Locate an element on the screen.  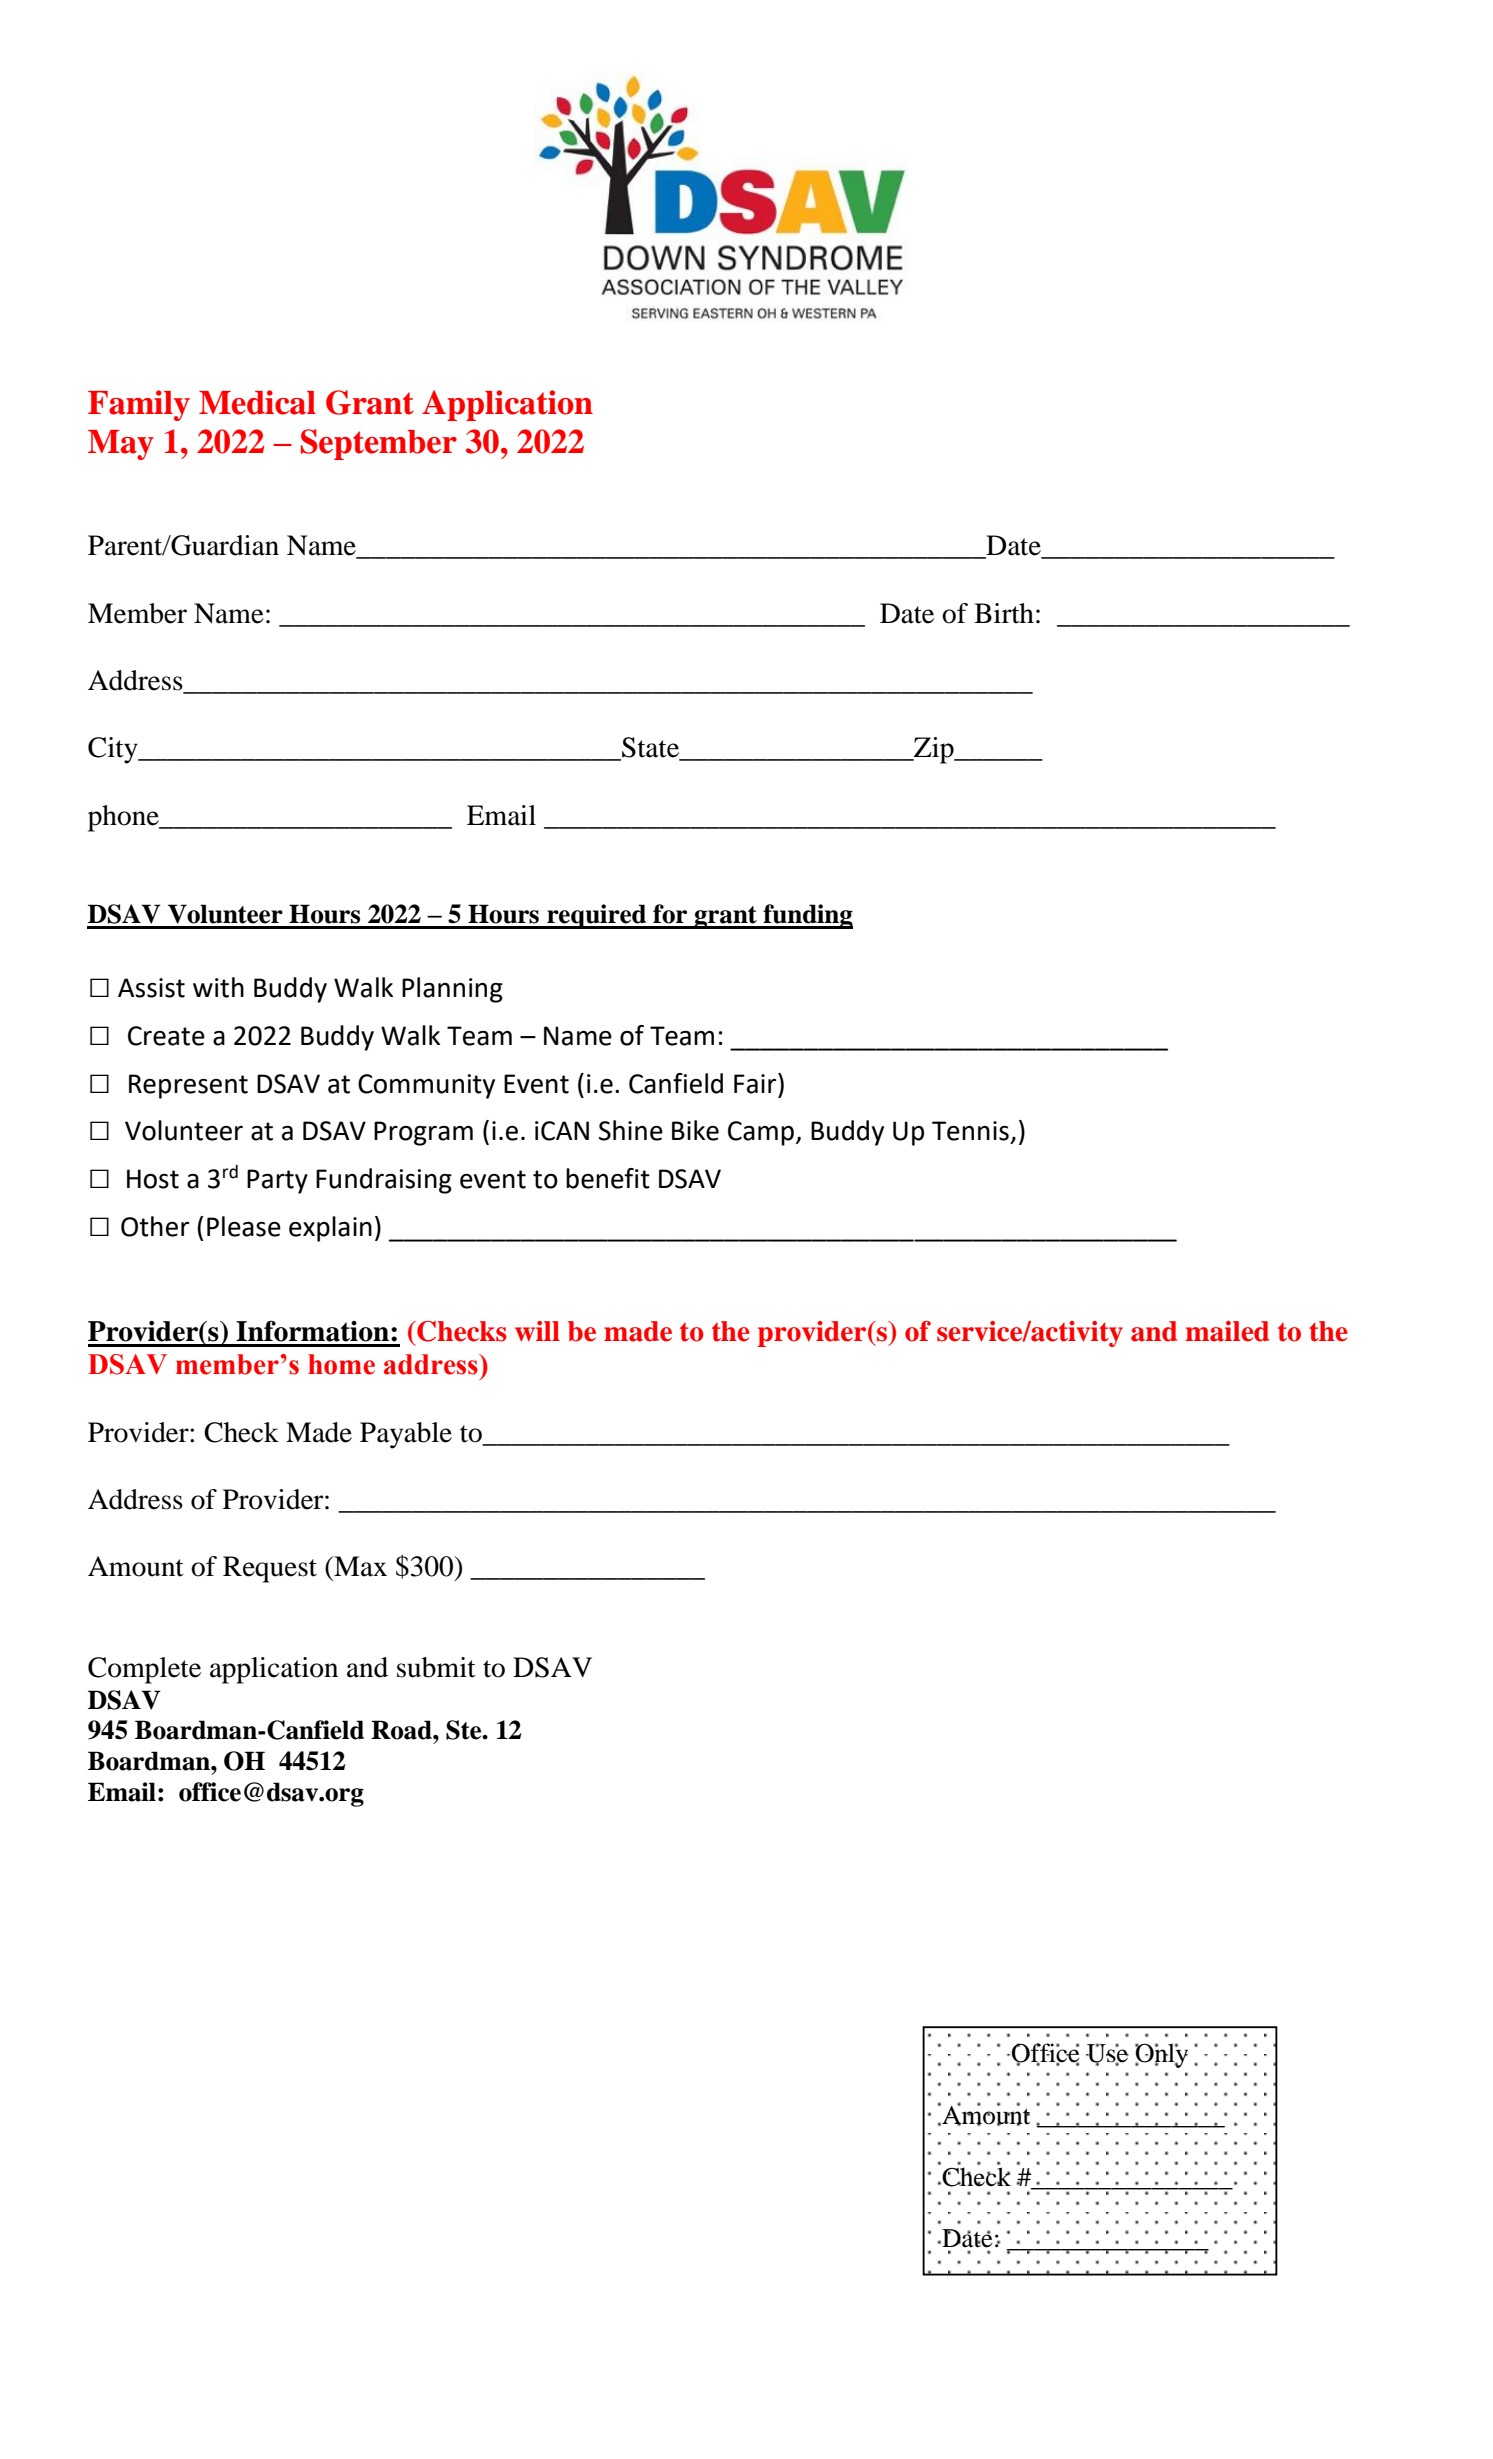
will is located at coordinates (537, 1331).
